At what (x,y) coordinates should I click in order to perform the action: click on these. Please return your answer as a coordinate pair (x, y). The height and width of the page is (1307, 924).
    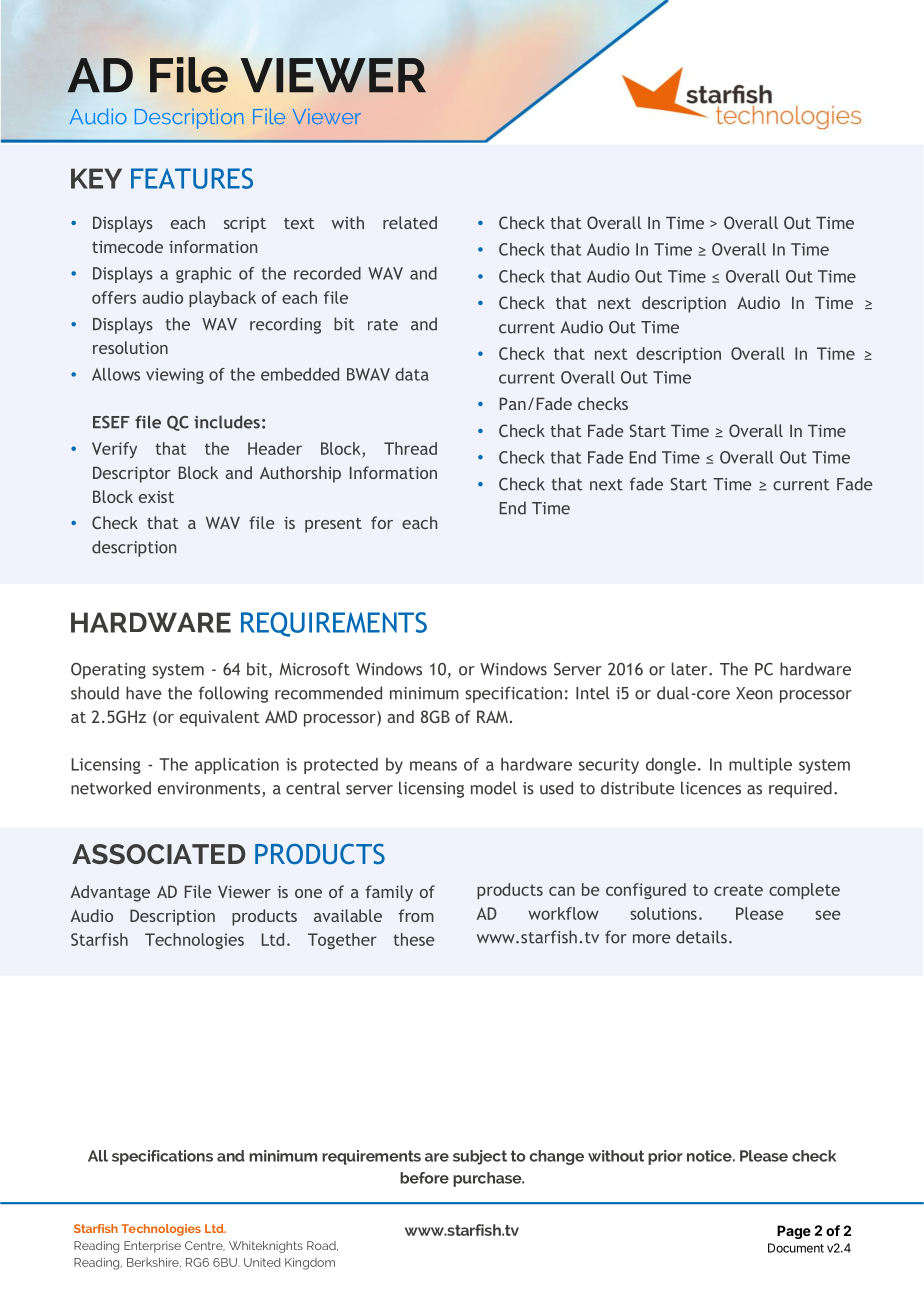
    Looking at the image, I should click on (414, 939).
